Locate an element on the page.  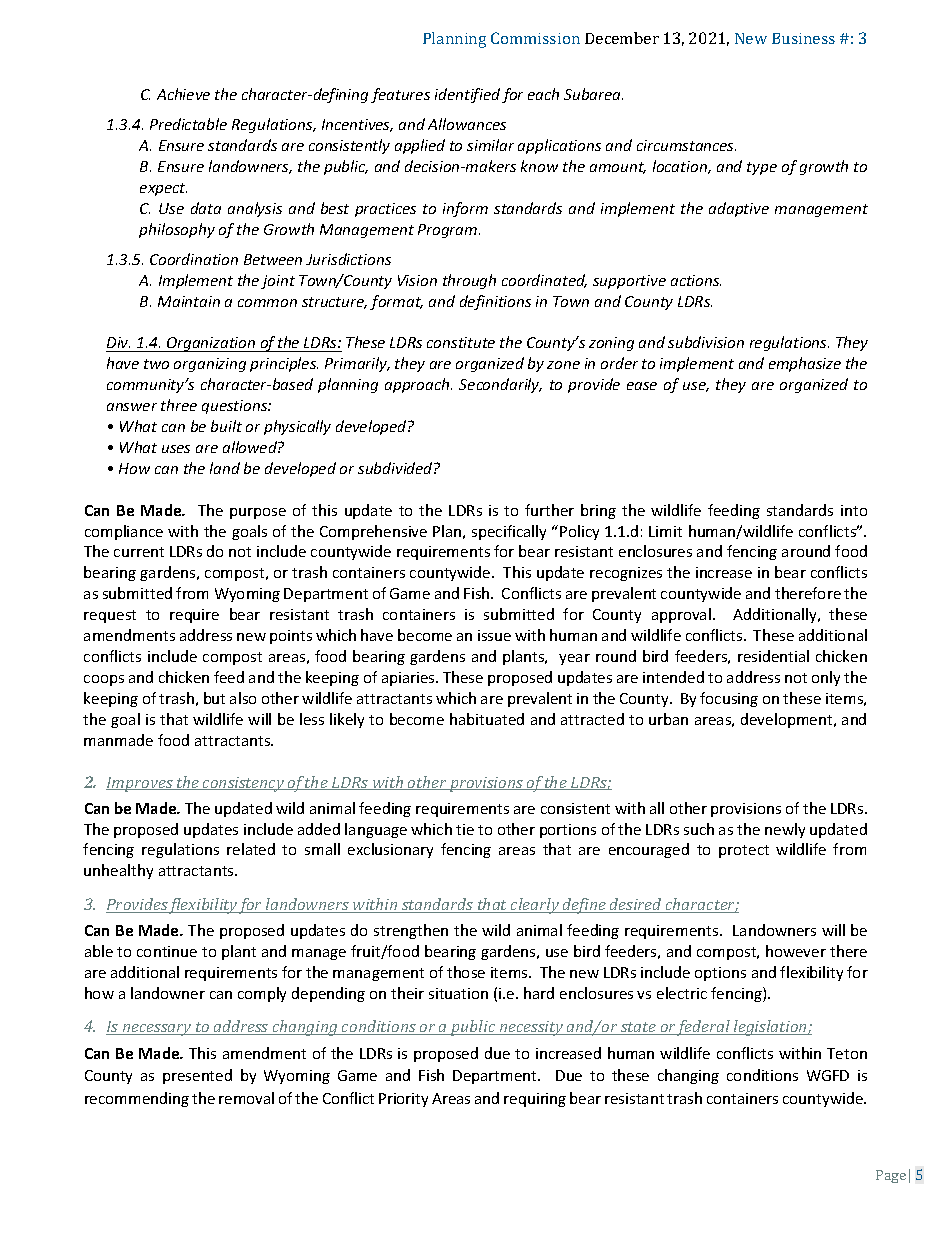
issue is located at coordinates (494, 635).
